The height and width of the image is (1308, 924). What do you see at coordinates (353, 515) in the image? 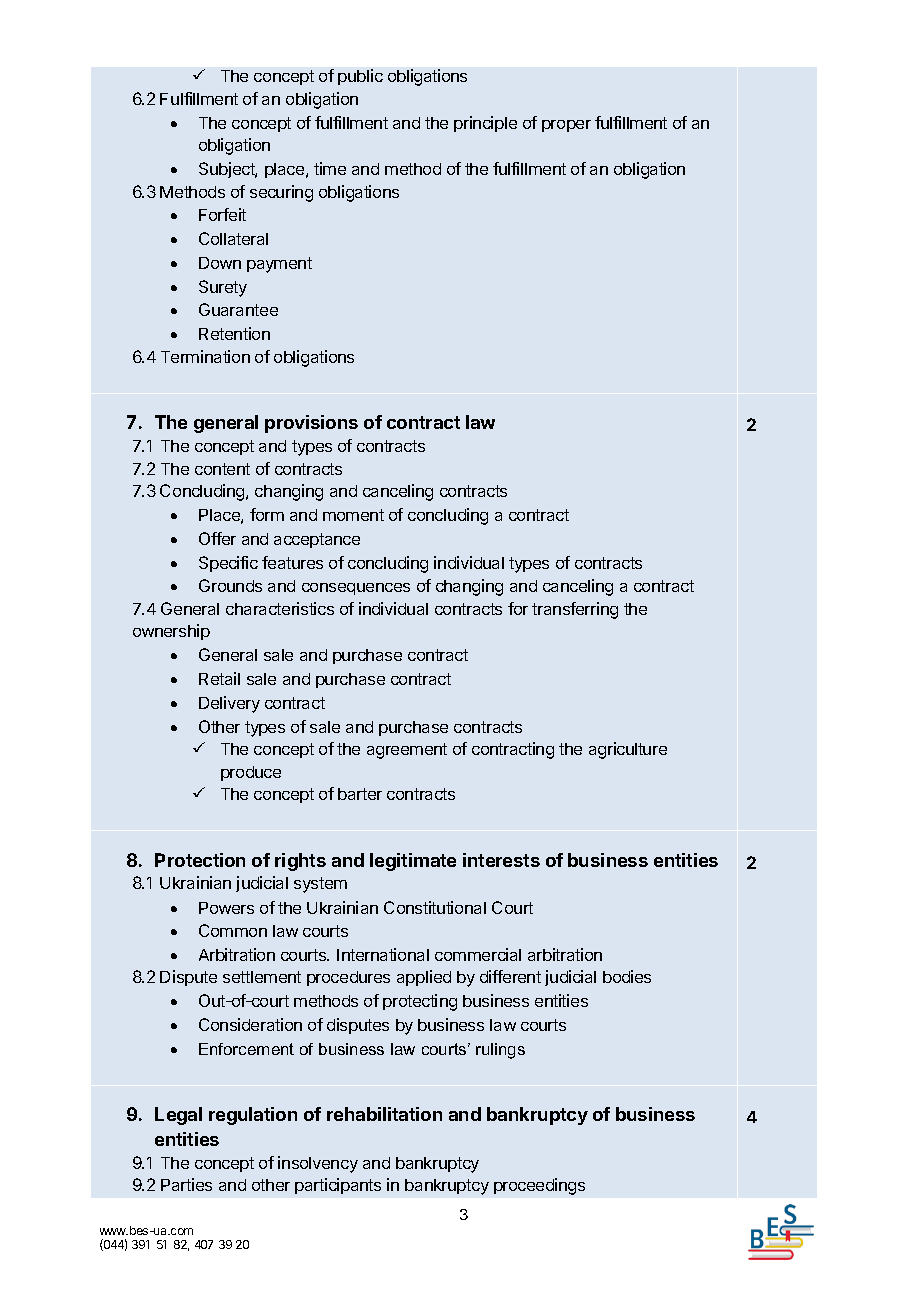
I see `moment` at bounding box center [353, 515].
